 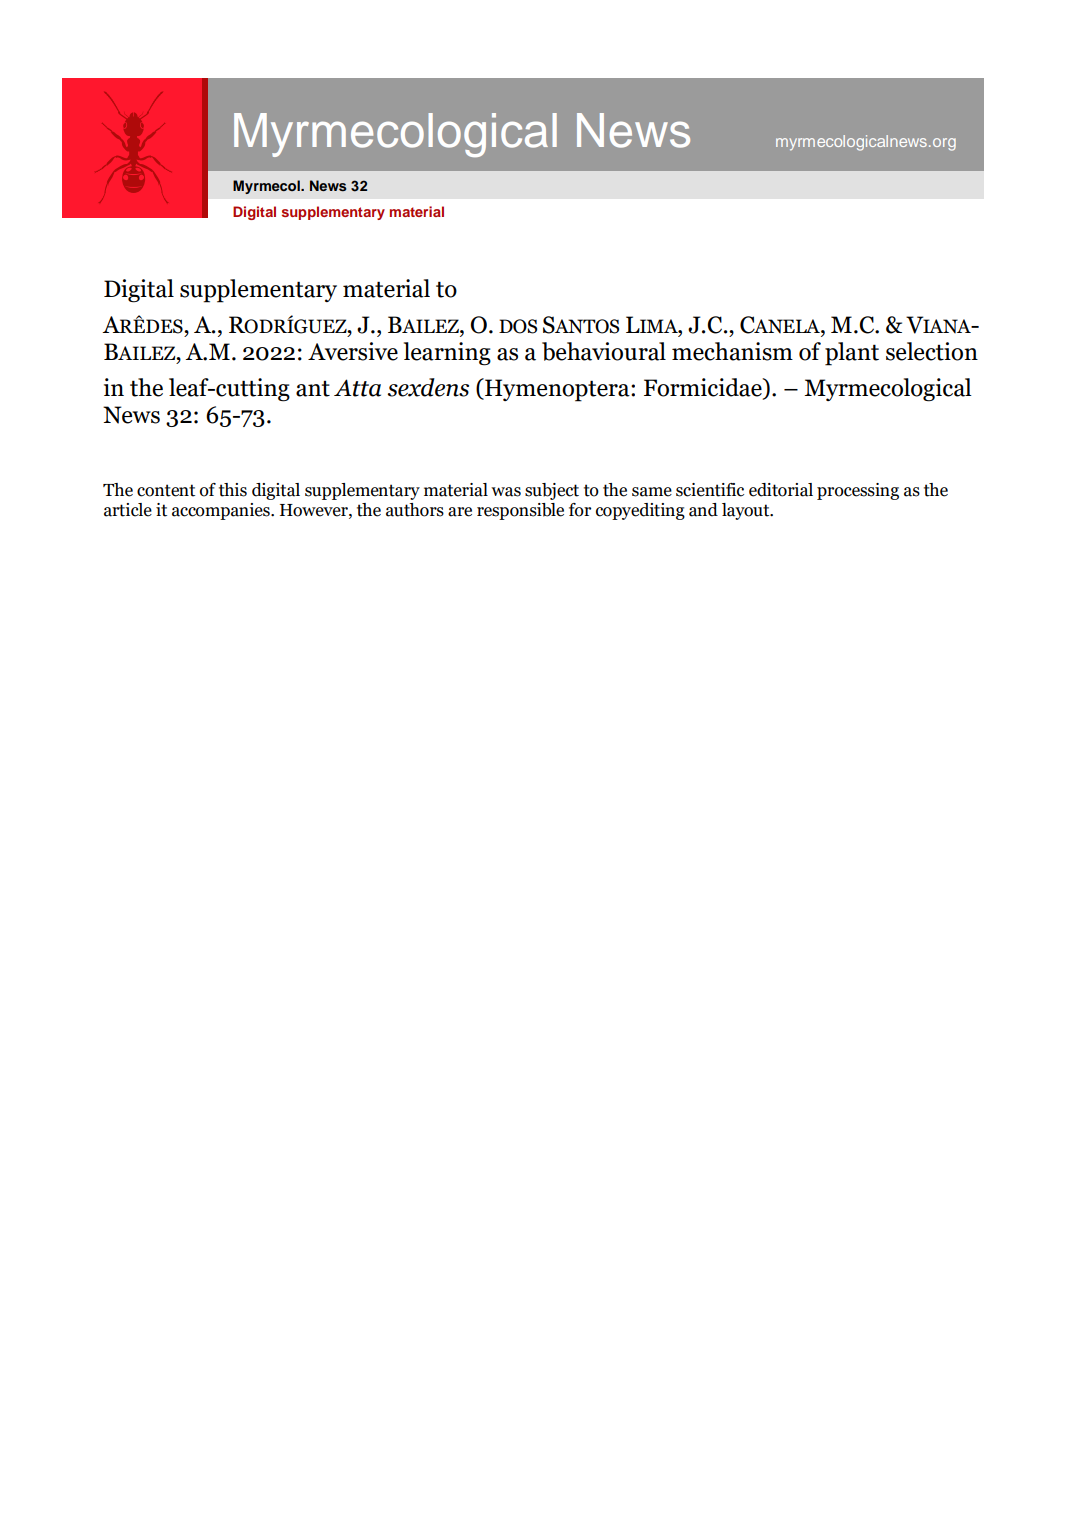 I want to click on accompanies, so click(x=222, y=511).
